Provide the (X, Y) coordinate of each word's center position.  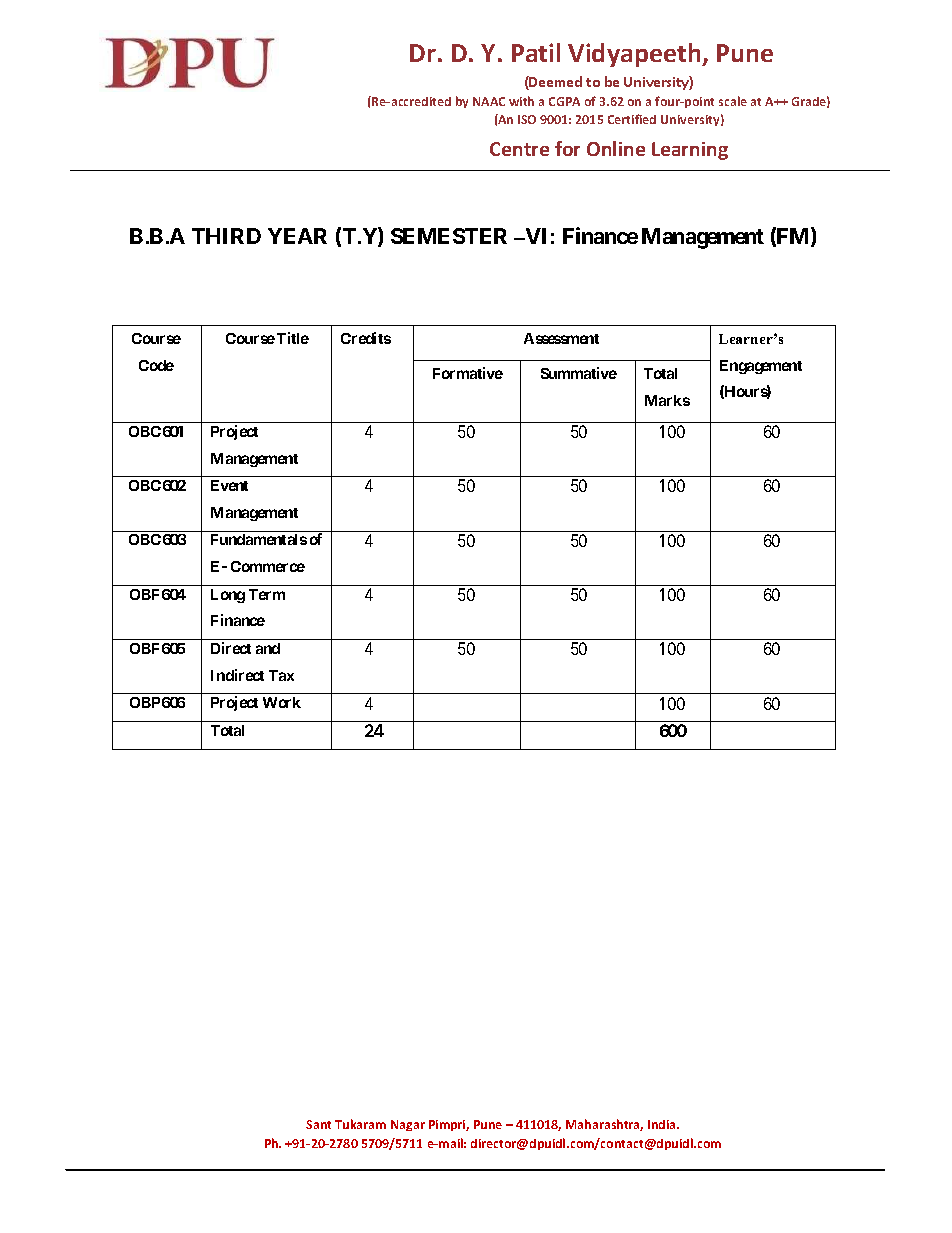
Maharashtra (604, 1125)
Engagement (761, 367)
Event (229, 485)
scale (733, 101)
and (268, 648)
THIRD (226, 236)
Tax (281, 675)
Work (282, 702)
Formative (468, 373)
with (521, 101)
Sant (318, 1124)
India (663, 1124)
